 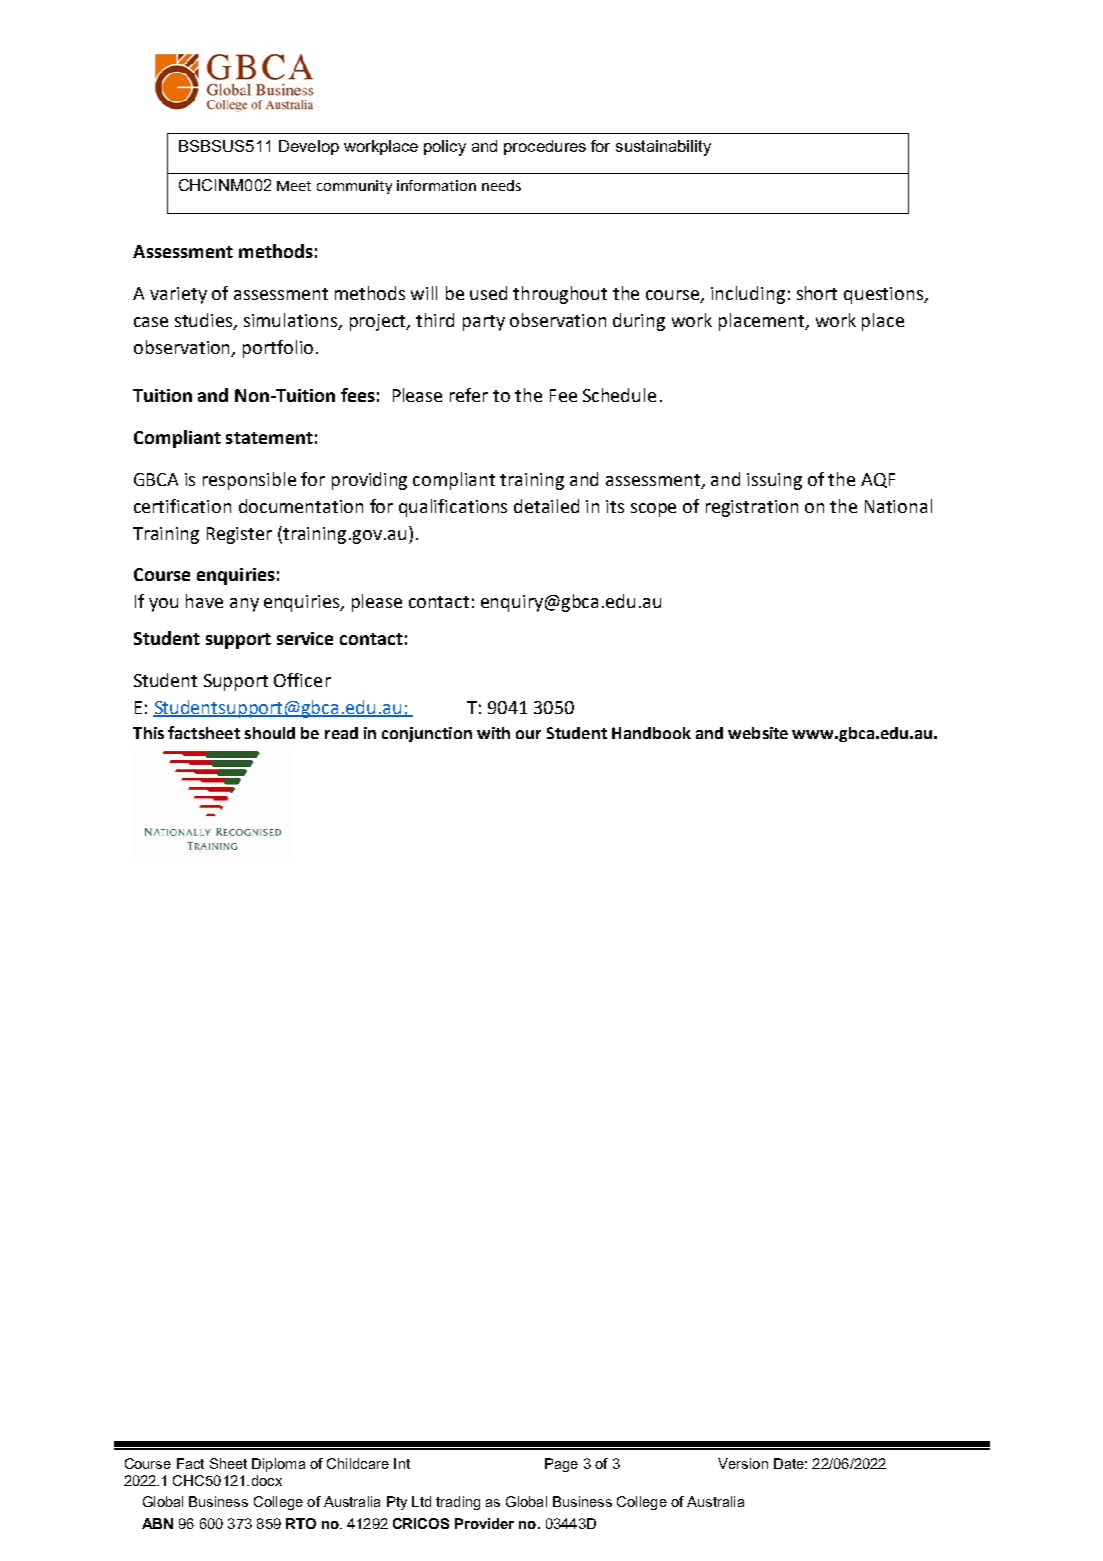 I want to click on should, so click(x=270, y=733).
